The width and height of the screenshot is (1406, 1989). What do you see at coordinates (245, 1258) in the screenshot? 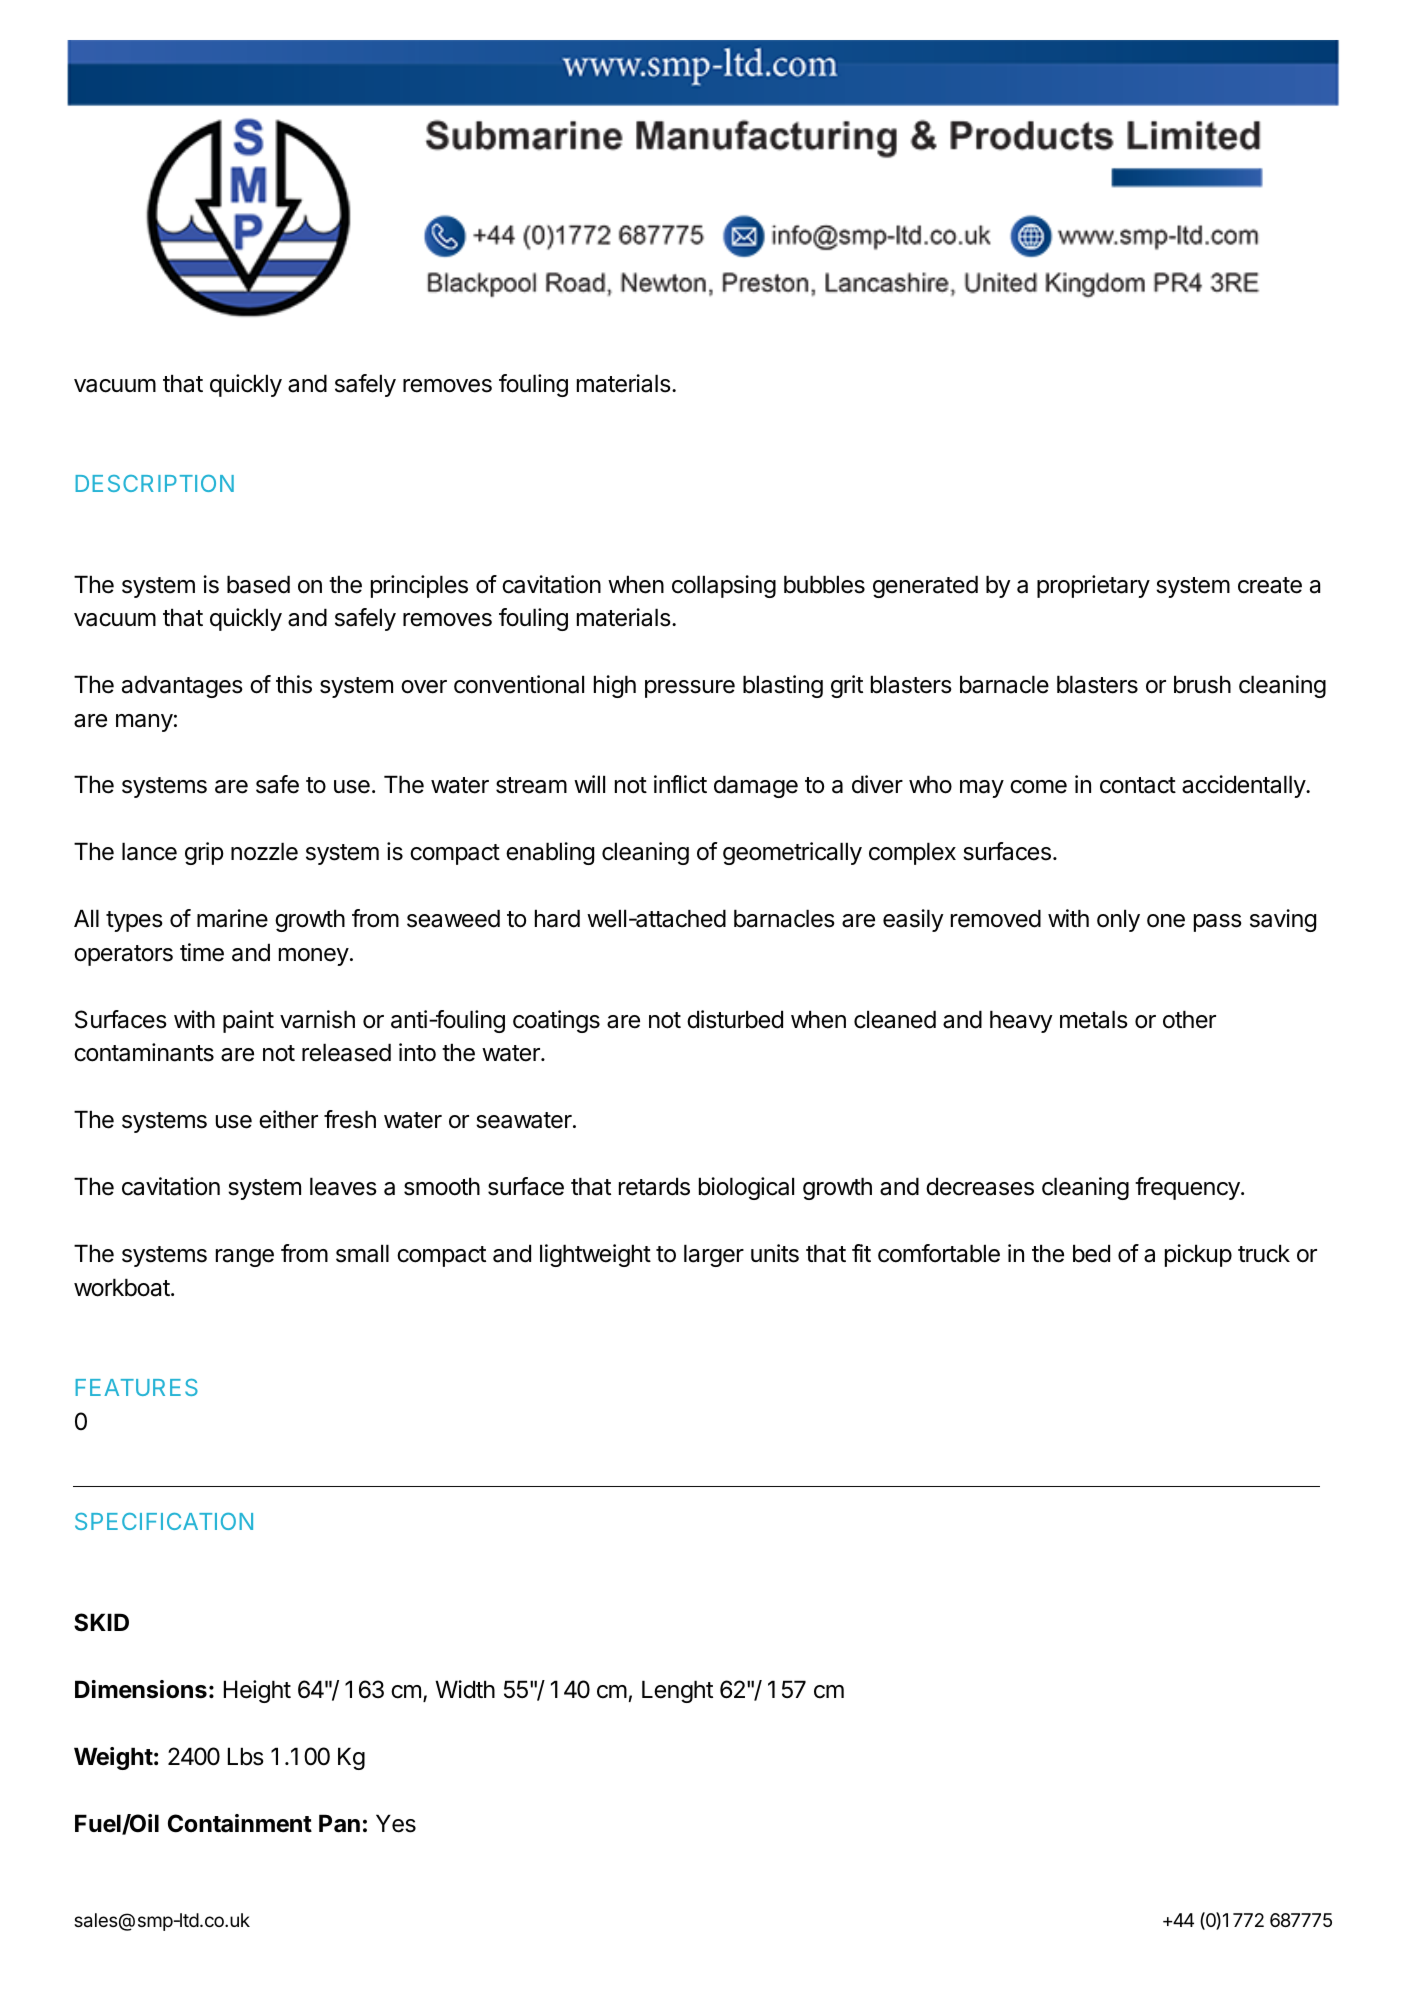
I see `range` at bounding box center [245, 1258].
